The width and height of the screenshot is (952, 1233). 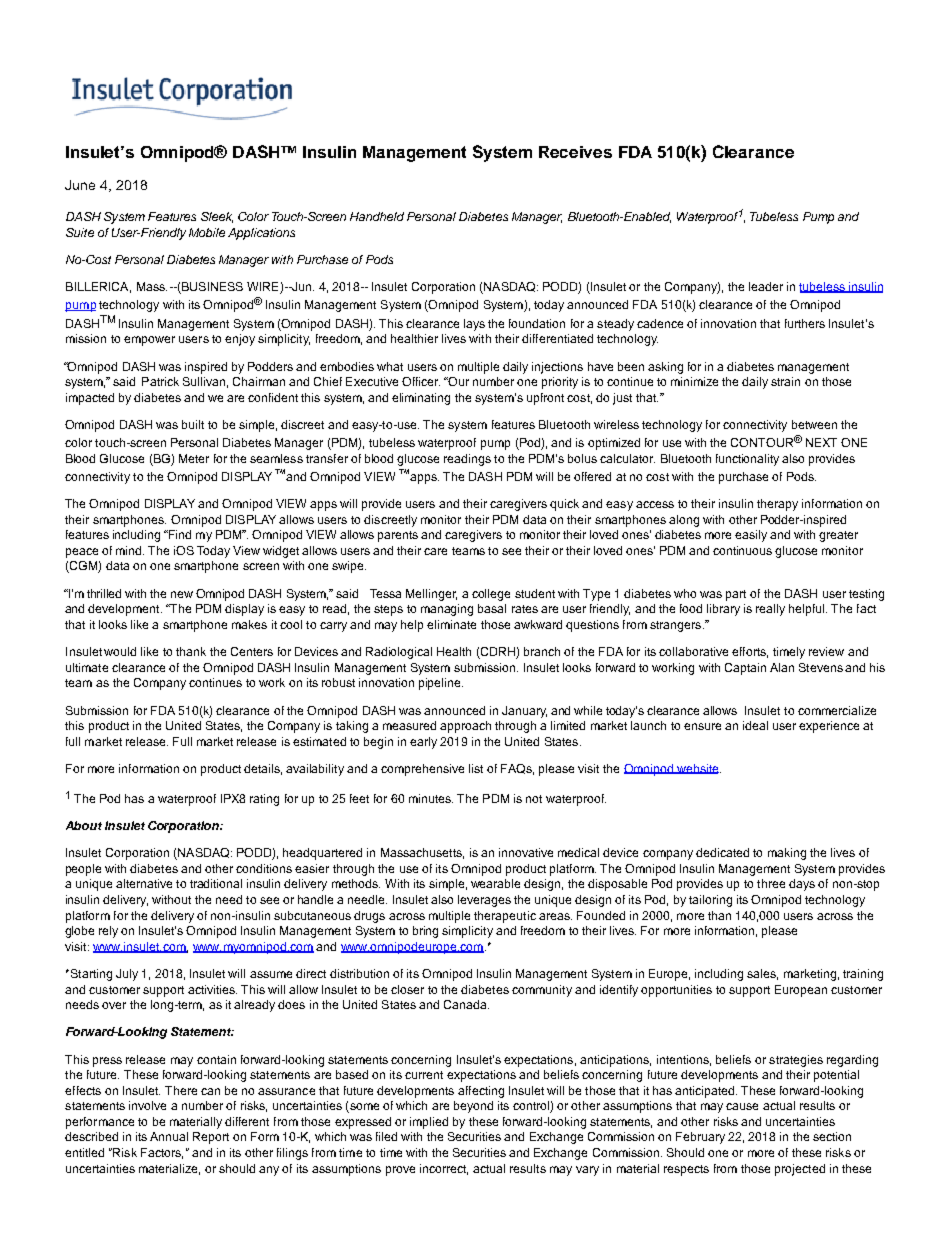 What do you see at coordinates (429, 1123) in the screenshot?
I see `implied` at bounding box center [429, 1123].
